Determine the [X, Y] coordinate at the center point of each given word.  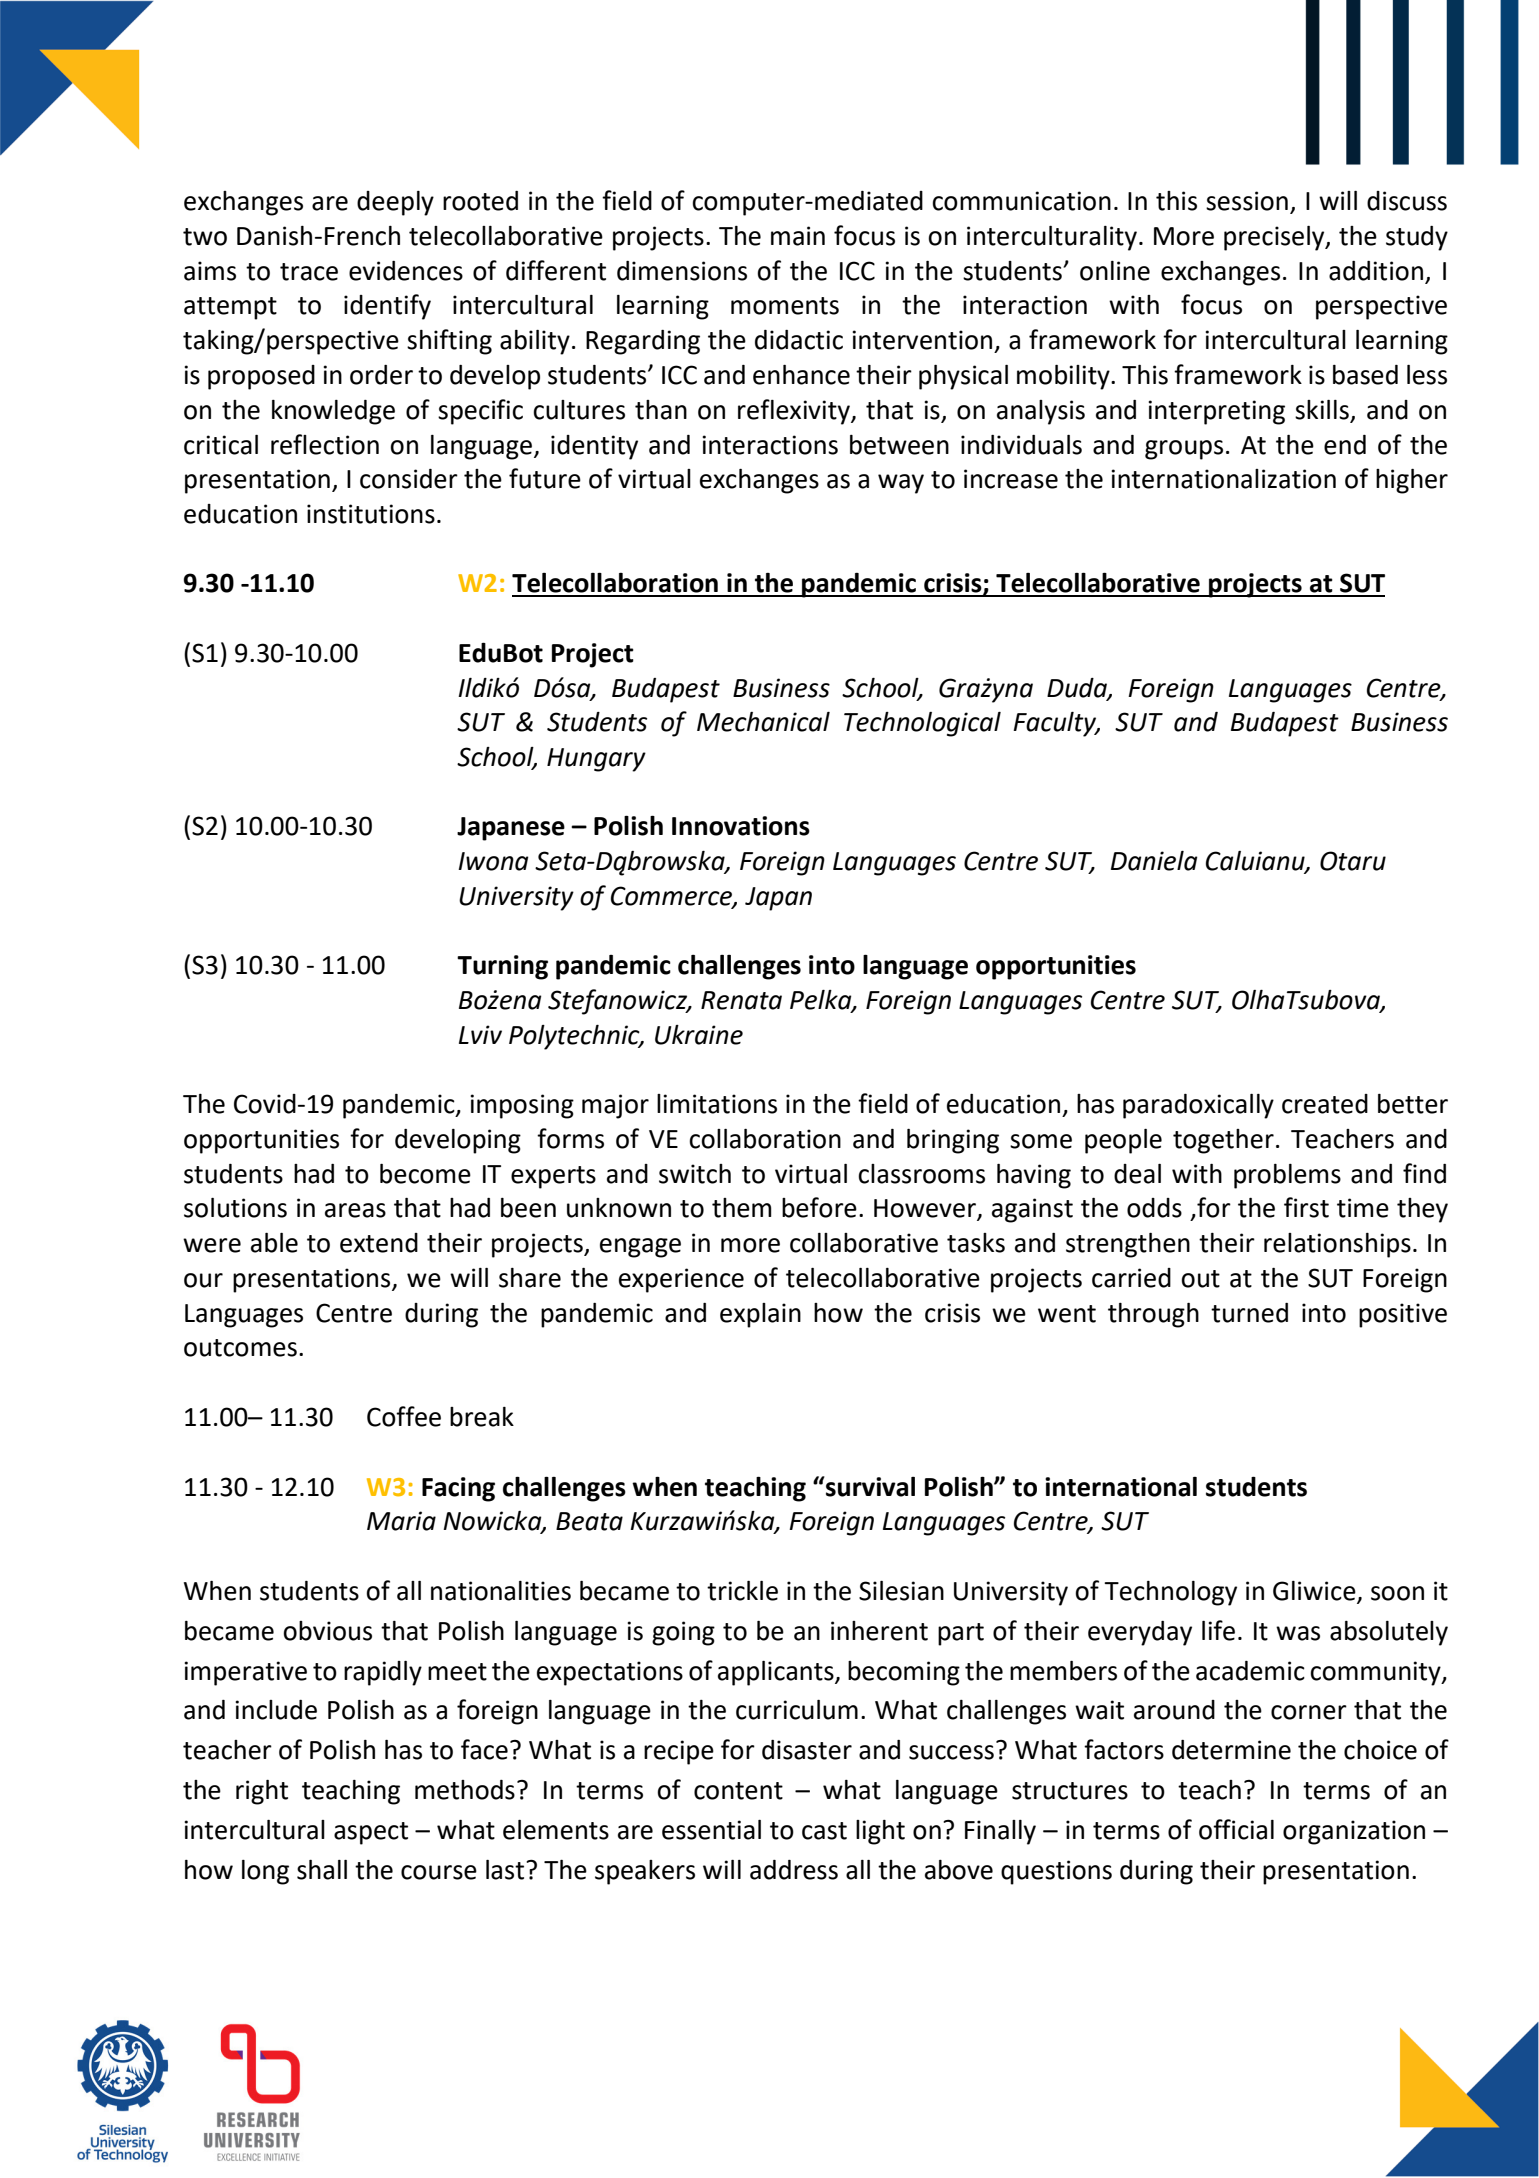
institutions [371, 514]
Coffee [404, 1416]
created [1325, 1104]
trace [309, 272]
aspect [371, 1833]
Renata [741, 1000]
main [798, 236]
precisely [1275, 238]
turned [1249, 1313]
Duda [1078, 688]
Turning [502, 967]
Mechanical [763, 722]
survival [869, 1486]
